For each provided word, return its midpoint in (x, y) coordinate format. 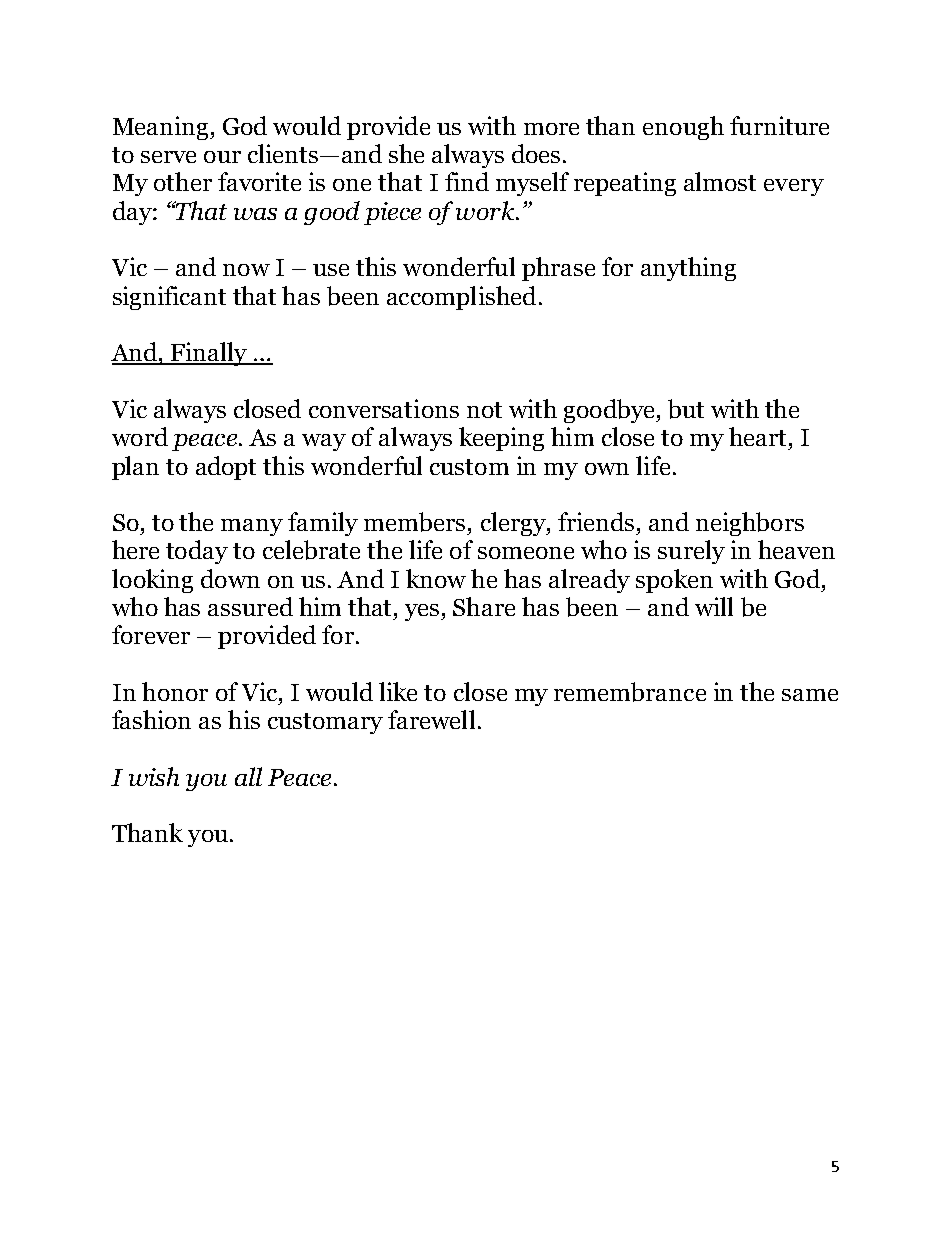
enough (683, 128)
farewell (431, 719)
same (810, 695)
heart (759, 436)
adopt (226, 468)
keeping (501, 439)
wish (154, 776)
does (536, 153)
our (222, 157)
